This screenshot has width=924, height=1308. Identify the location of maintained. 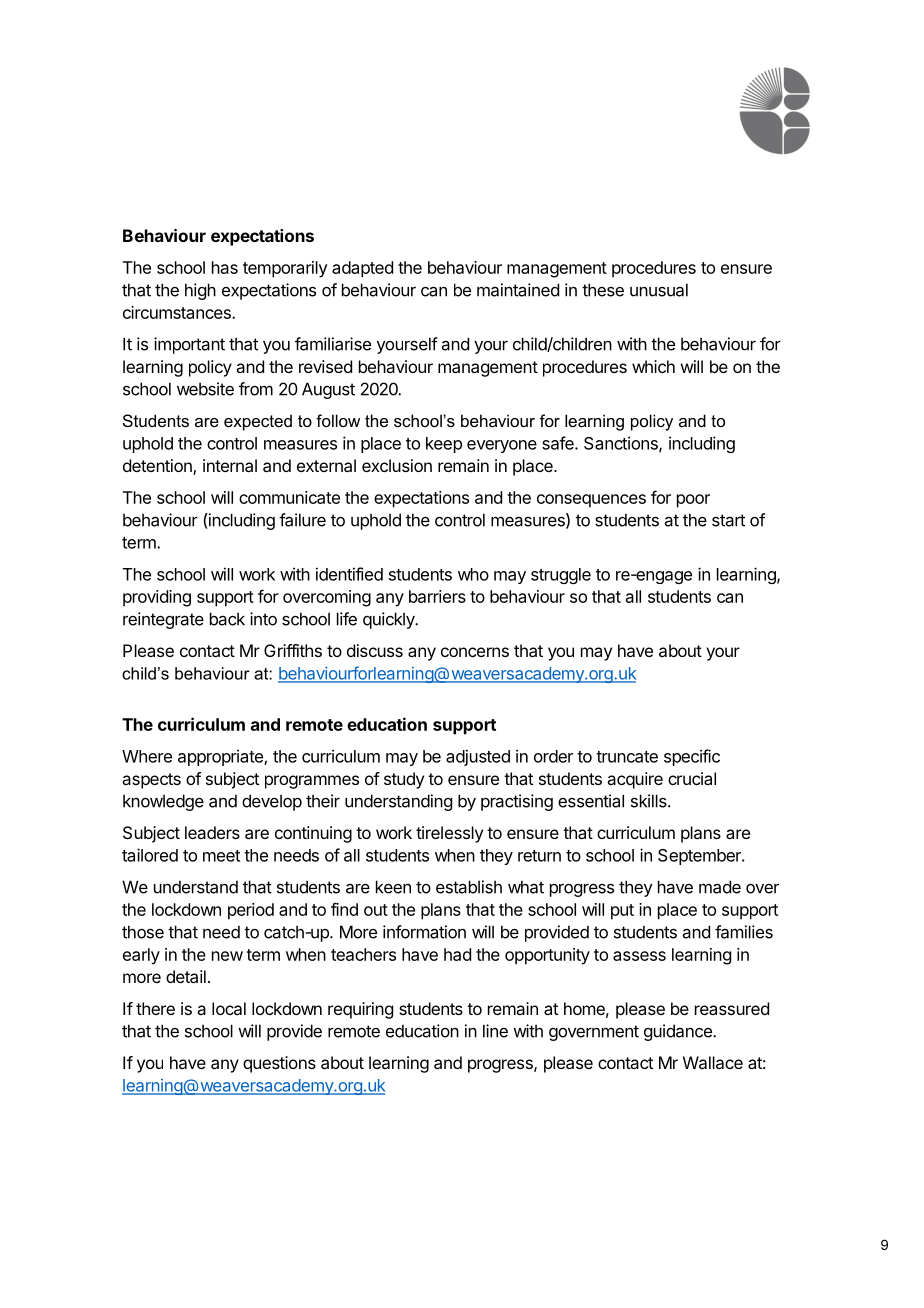
(518, 290).
